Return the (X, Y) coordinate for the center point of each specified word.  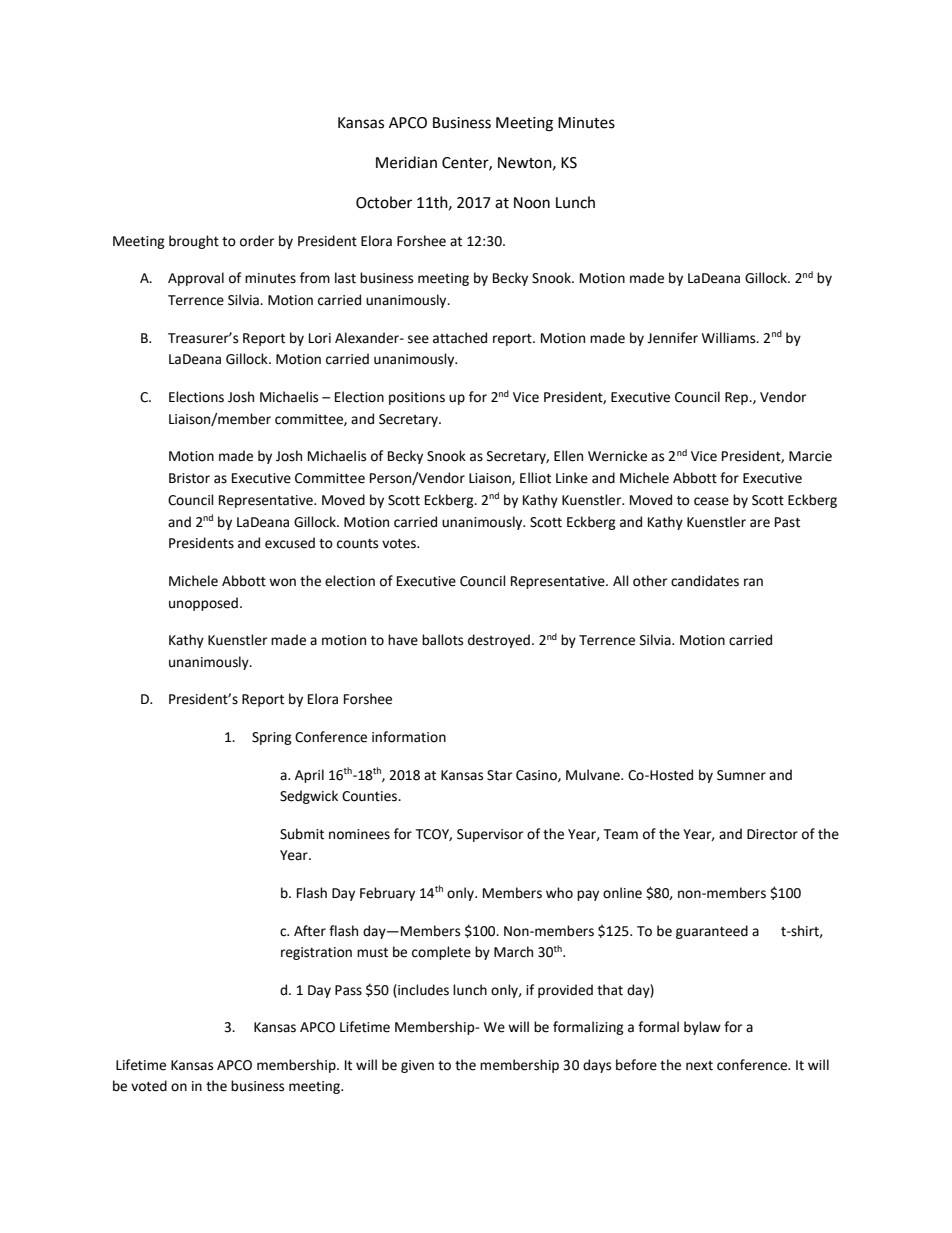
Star (499, 775)
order (257, 241)
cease (711, 501)
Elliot (535, 478)
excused (290, 543)
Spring (272, 738)
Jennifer (672, 338)
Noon (532, 203)
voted (149, 1086)
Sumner (741, 775)
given (417, 1066)
